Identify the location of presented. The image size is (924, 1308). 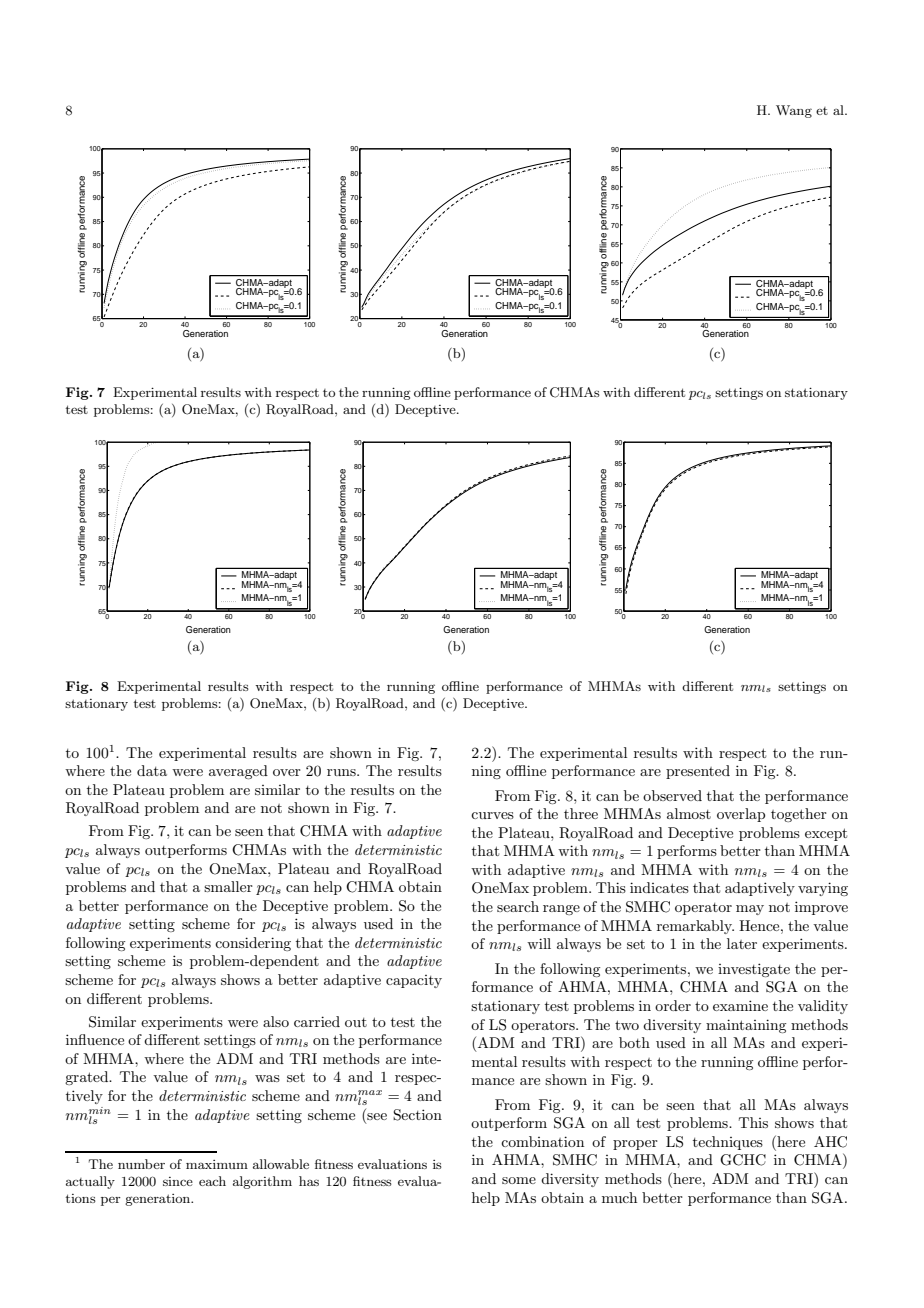
(698, 772).
